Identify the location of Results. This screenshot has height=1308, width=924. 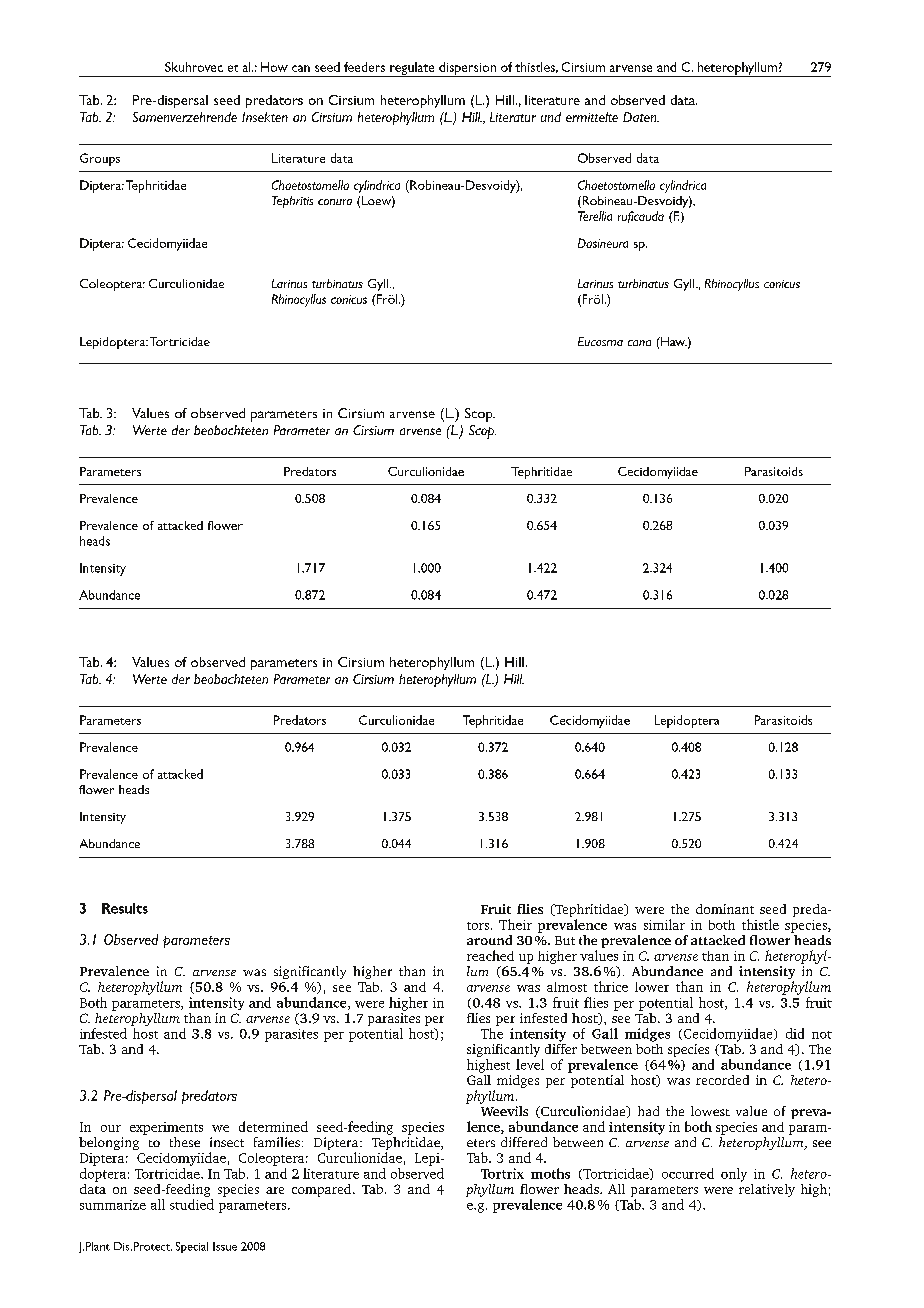
(125, 908).
